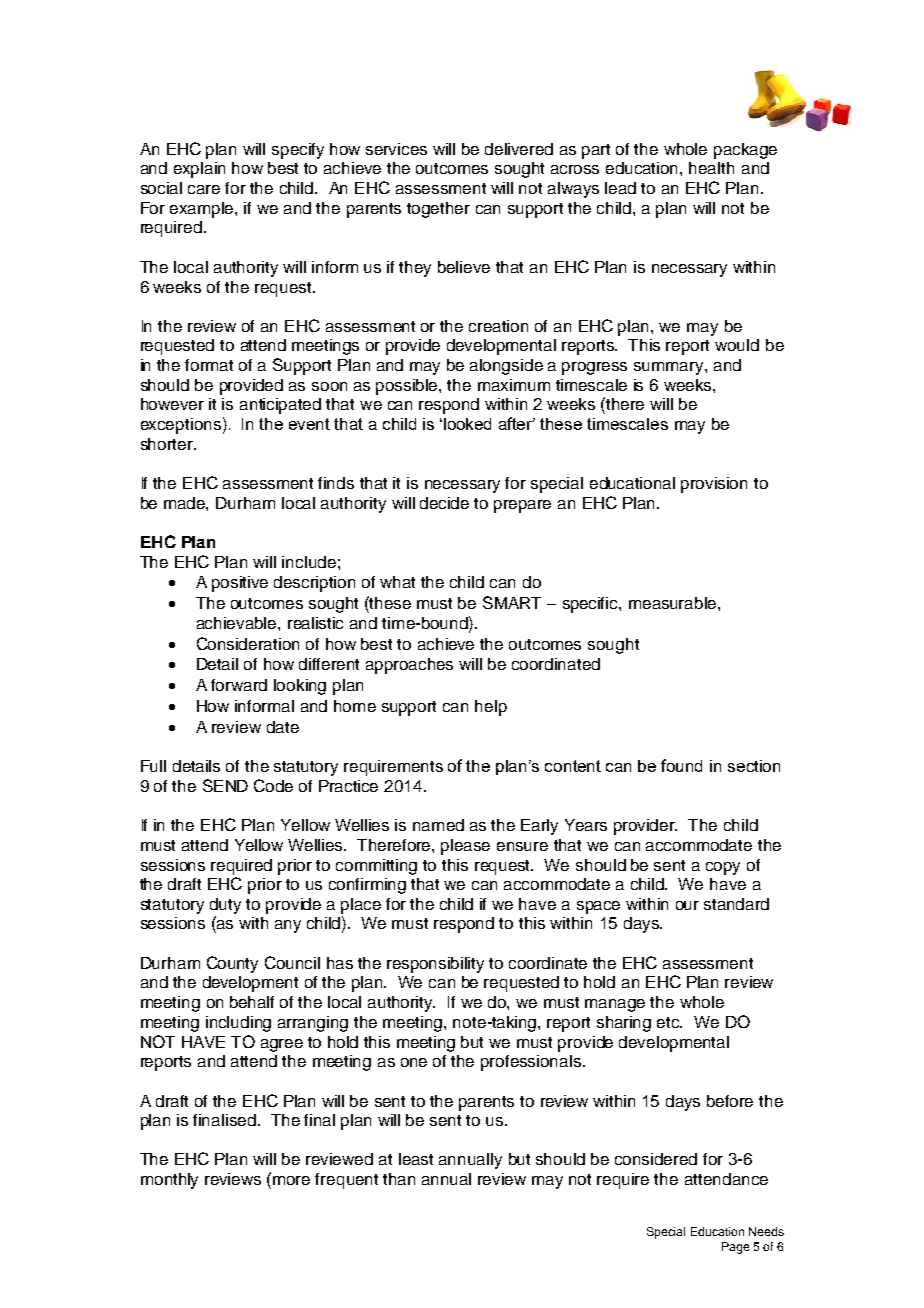 The width and height of the screenshot is (924, 1308). What do you see at coordinates (438, 210) in the screenshot?
I see `together` at bounding box center [438, 210].
